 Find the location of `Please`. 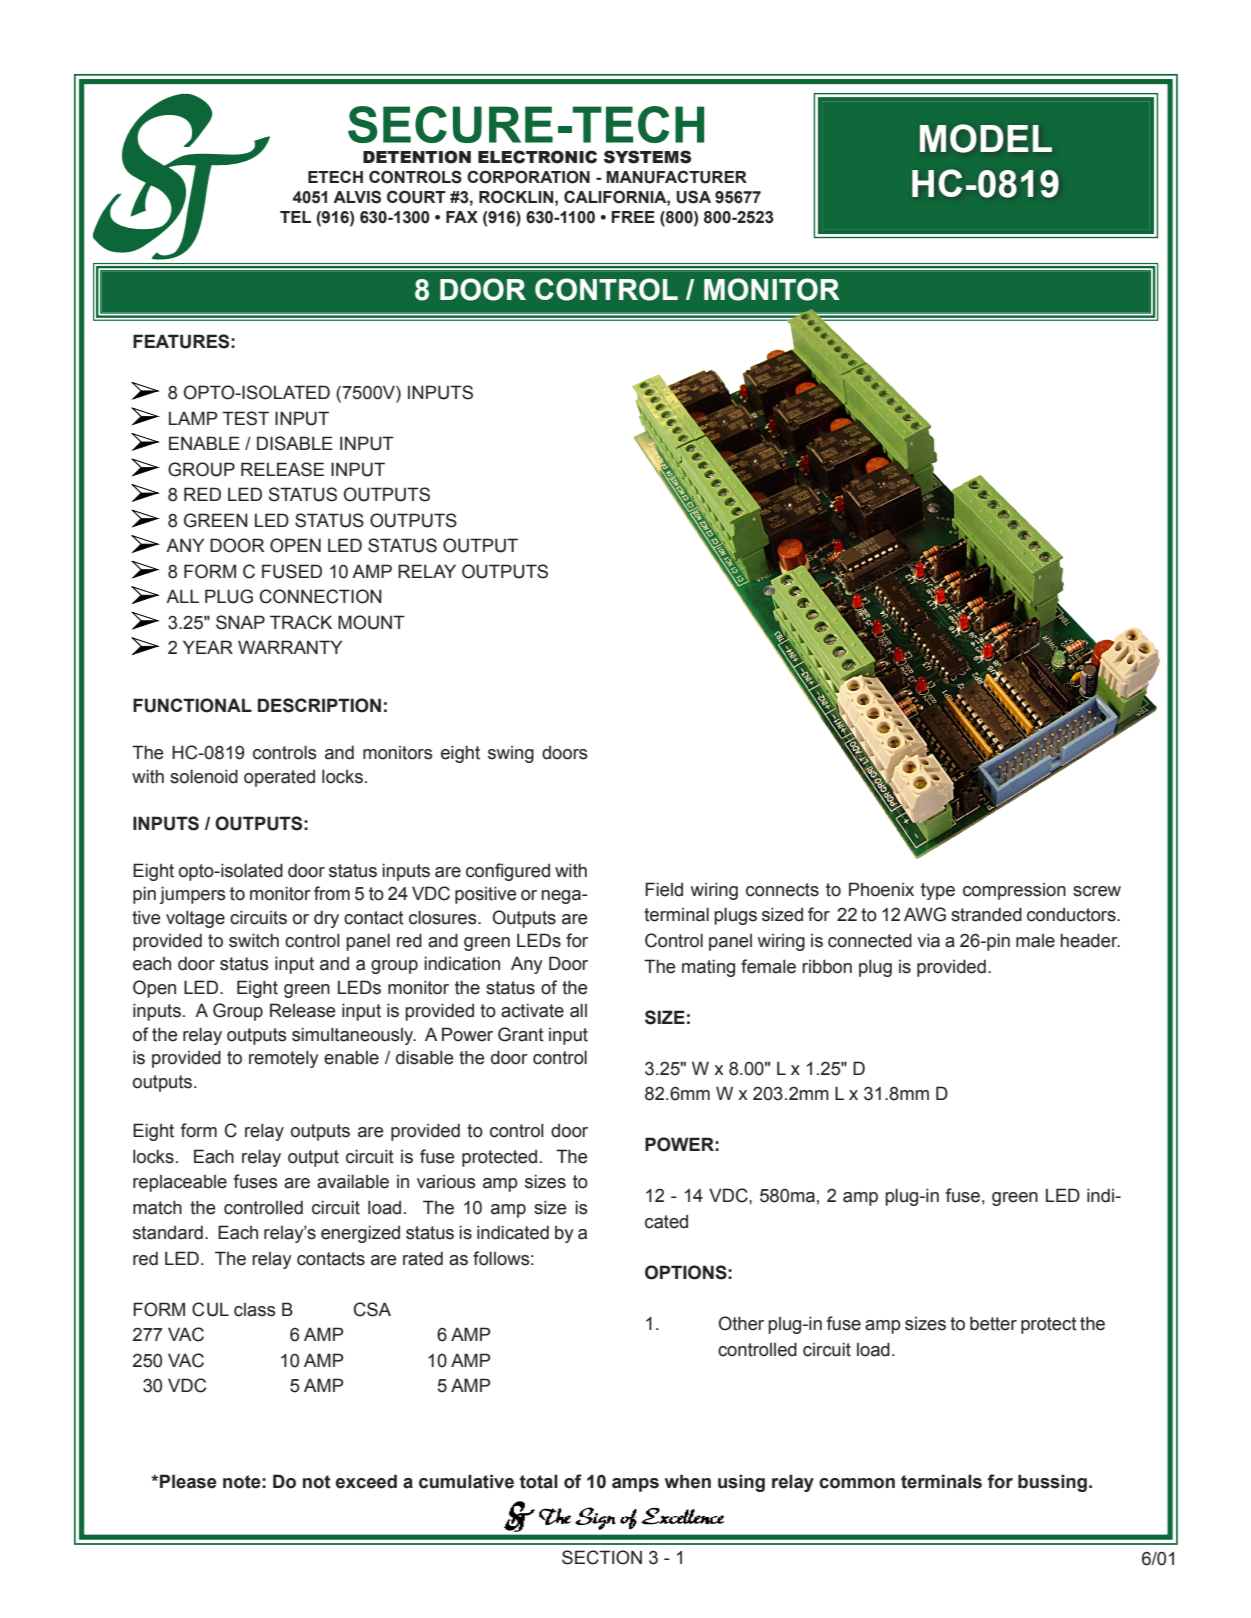

Please is located at coordinates (188, 1481).
